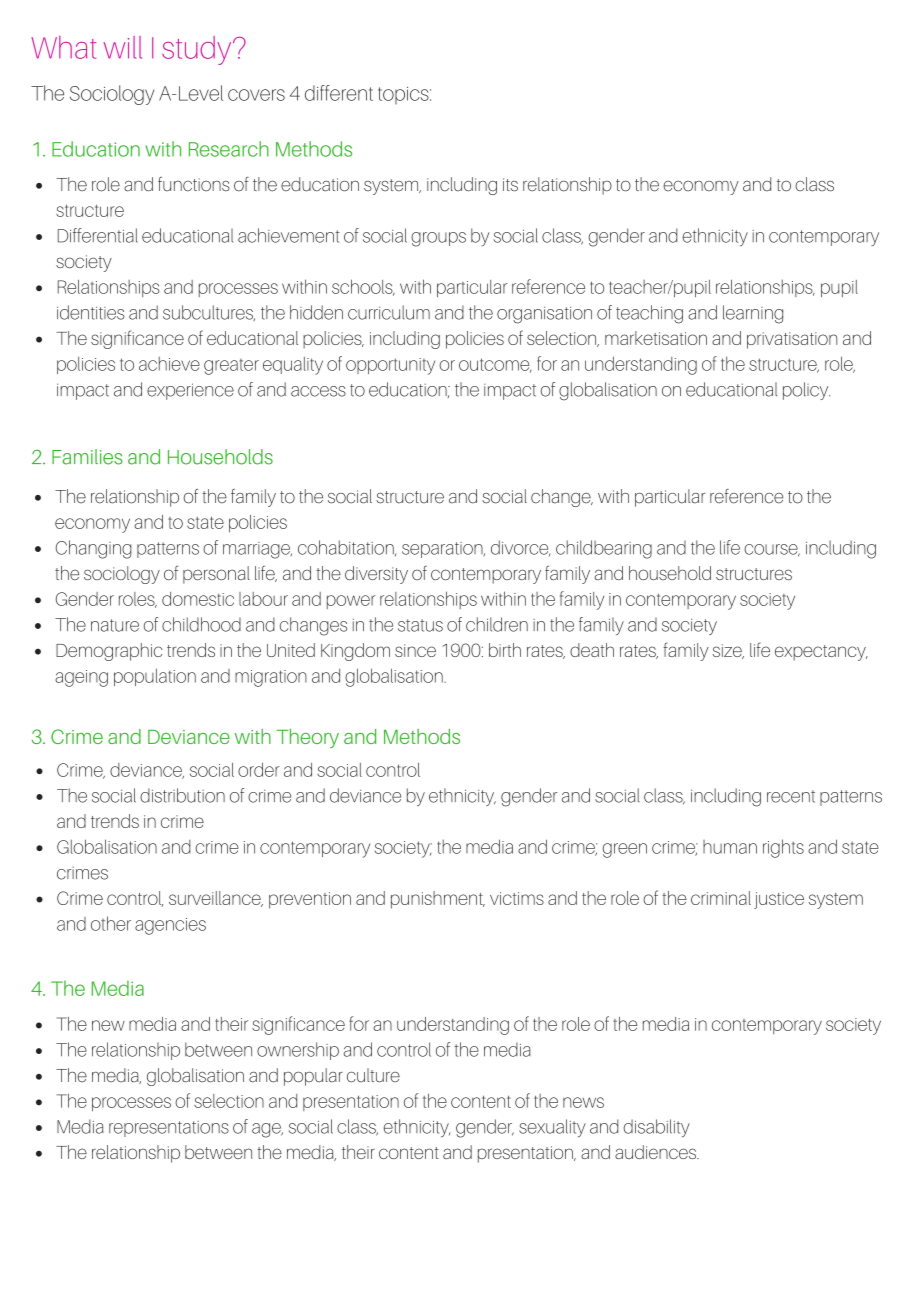 The height and width of the page is (1308, 924). What do you see at coordinates (656, 1128) in the page?
I see `disability` at bounding box center [656, 1128].
